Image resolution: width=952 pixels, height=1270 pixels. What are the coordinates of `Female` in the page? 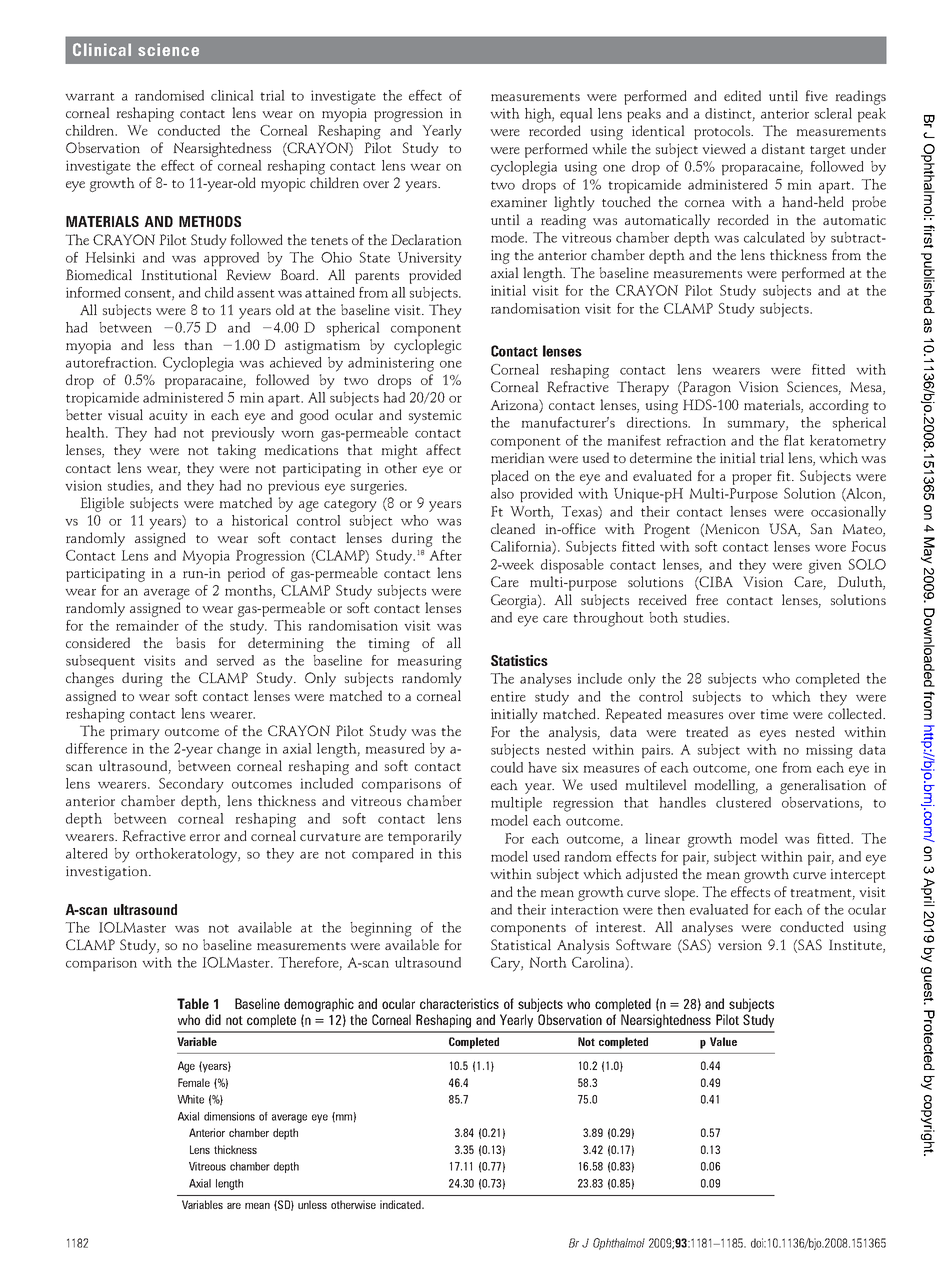 It's located at (194, 1082).
